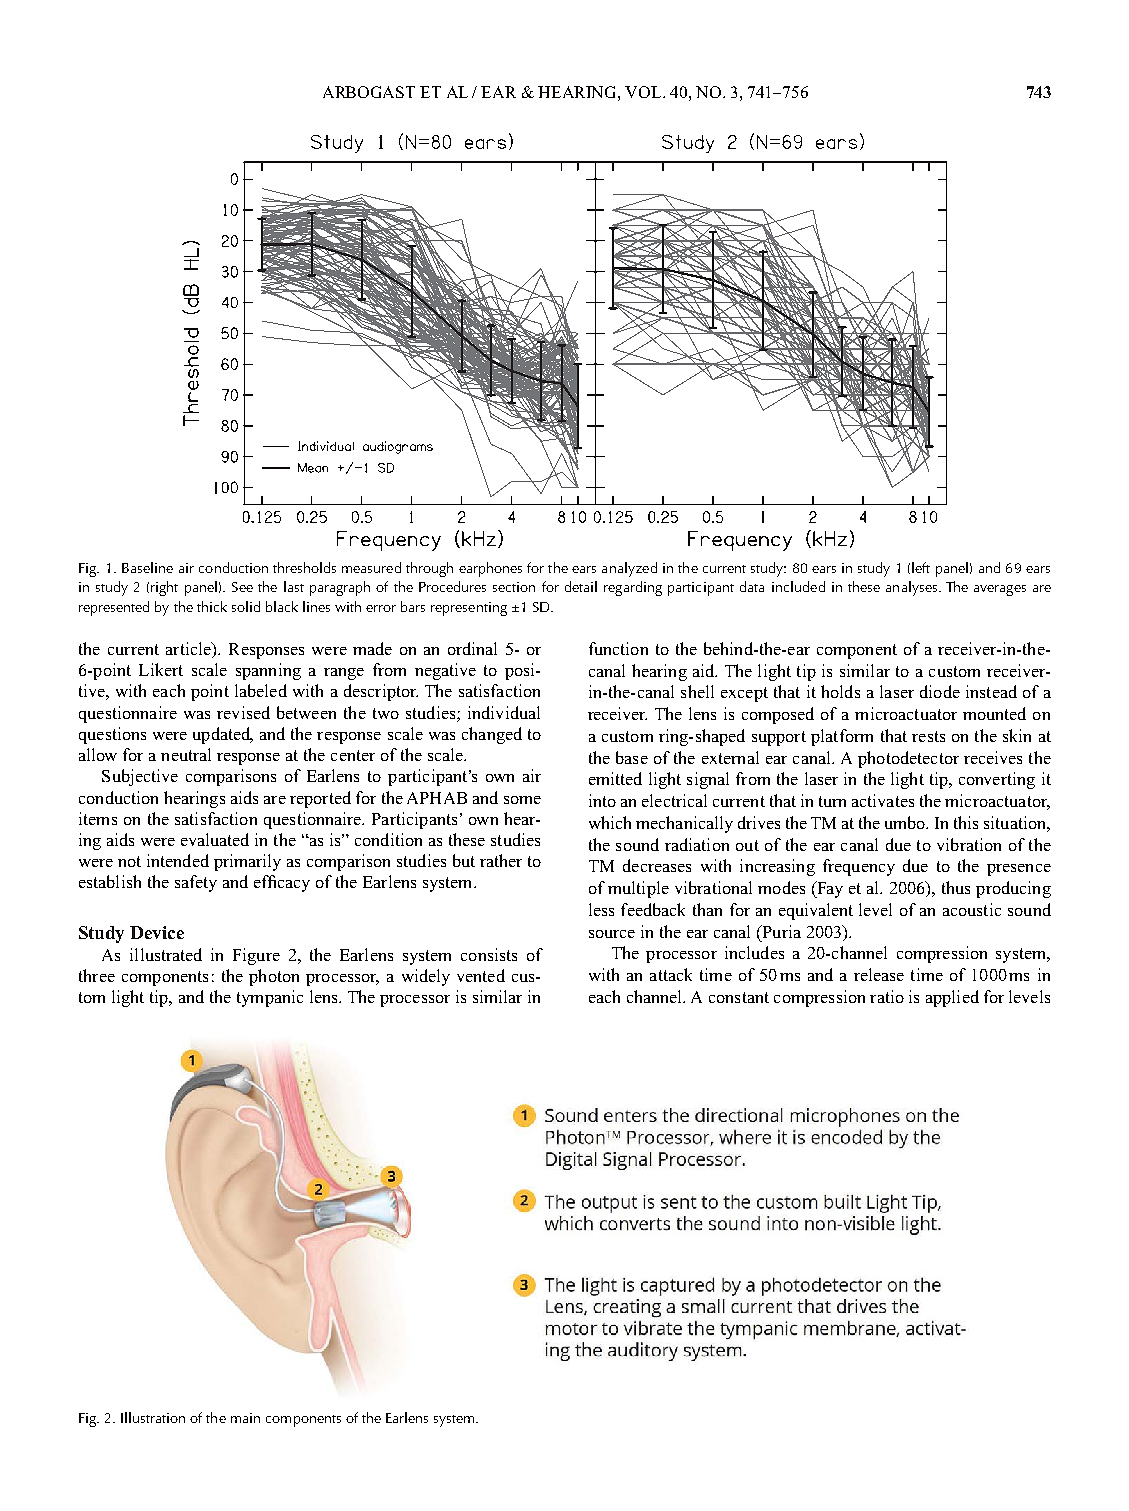 Image resolution: width=1129 pixels, height=1511 pixels. What do you see at coordinates (490, 569) in the screenshot?
I see `earphones` at bounding box center [490, 569].
